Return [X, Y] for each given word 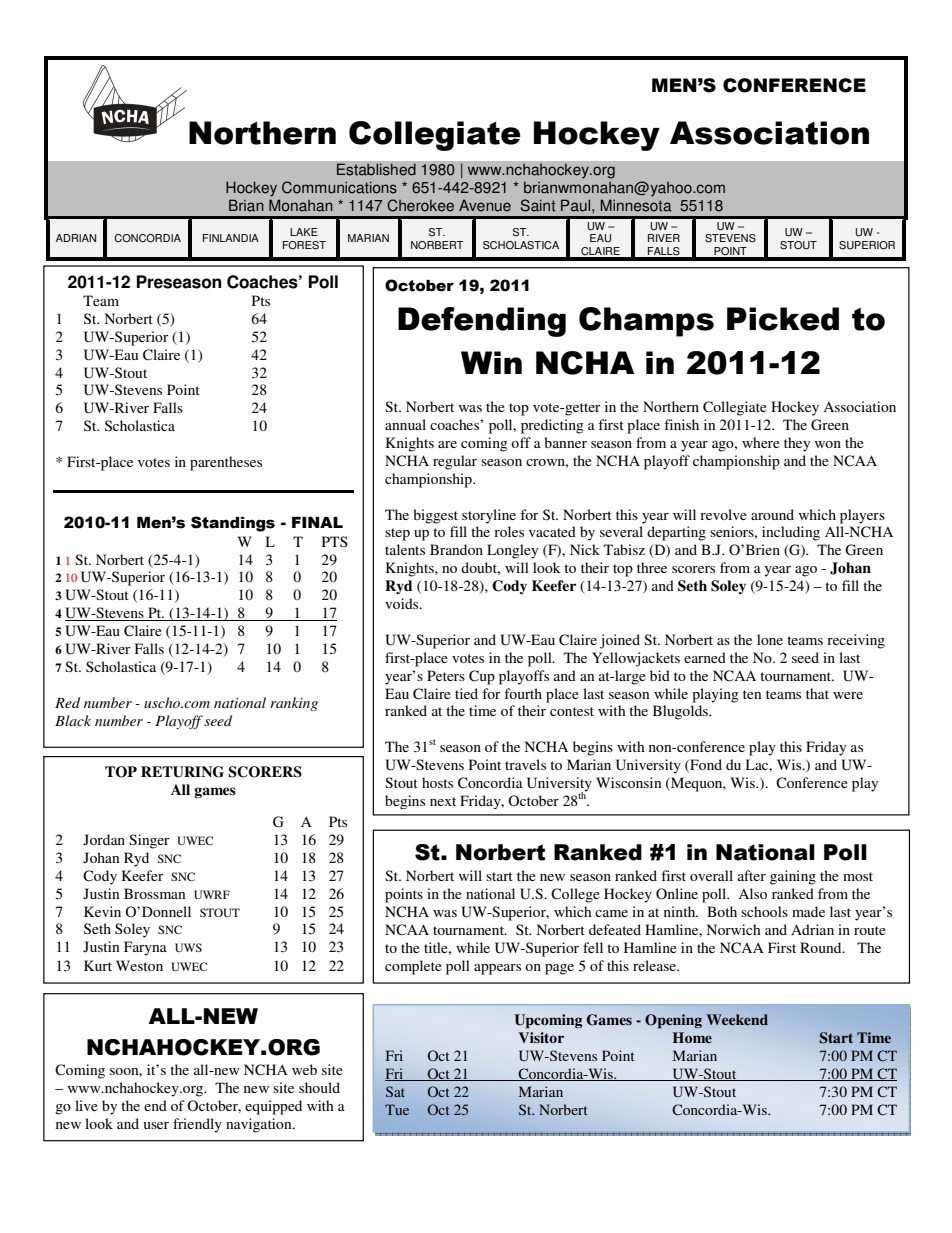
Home [692, 1037]
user [156, 1125]
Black [73, 720]
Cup [482, 677]
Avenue [485, 205]
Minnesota [636, 205]
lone [770, 639]
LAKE [304, 232]
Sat [395, 1091]
